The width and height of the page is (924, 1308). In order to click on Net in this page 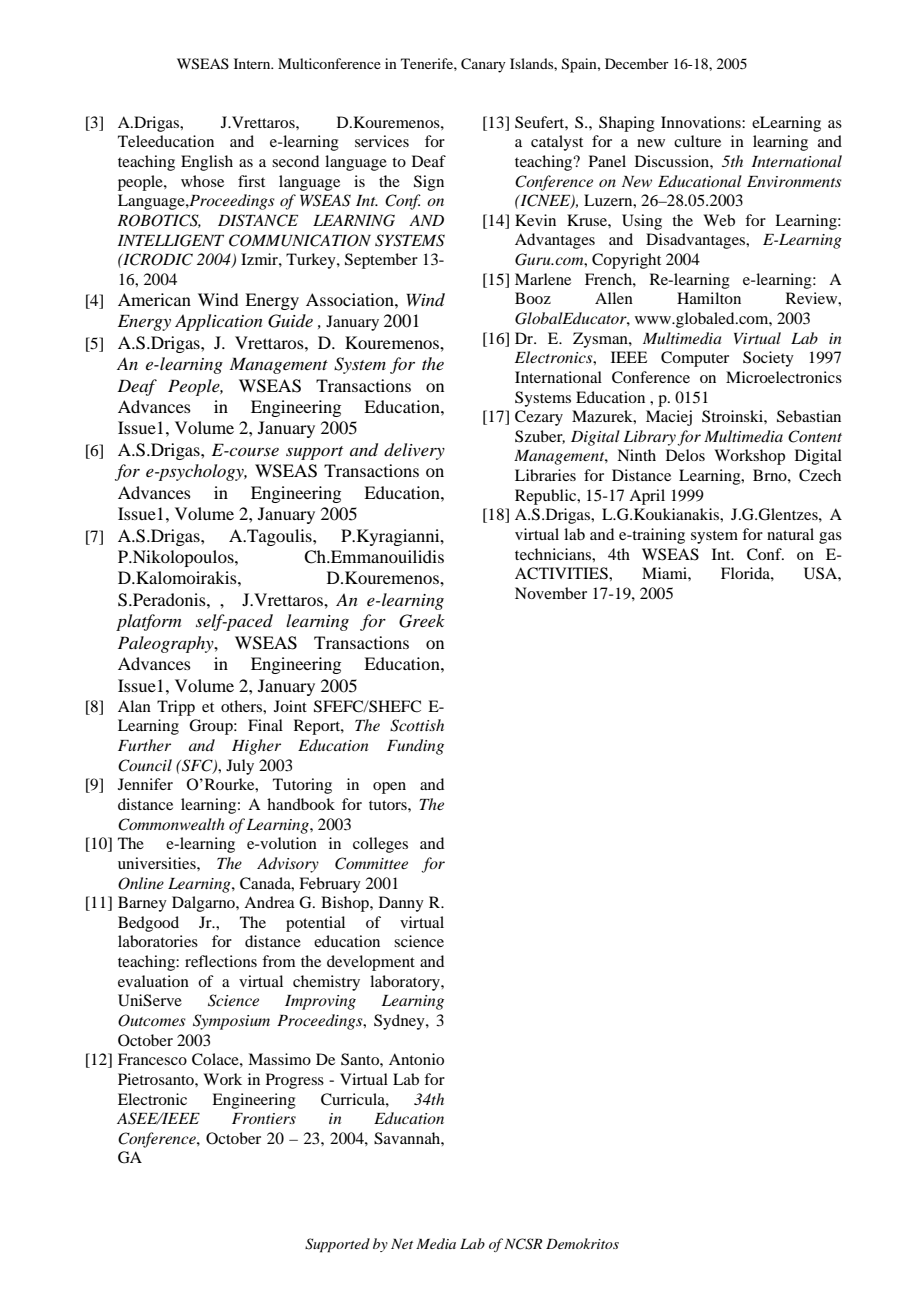, I will do `click(402, 1243)`.
